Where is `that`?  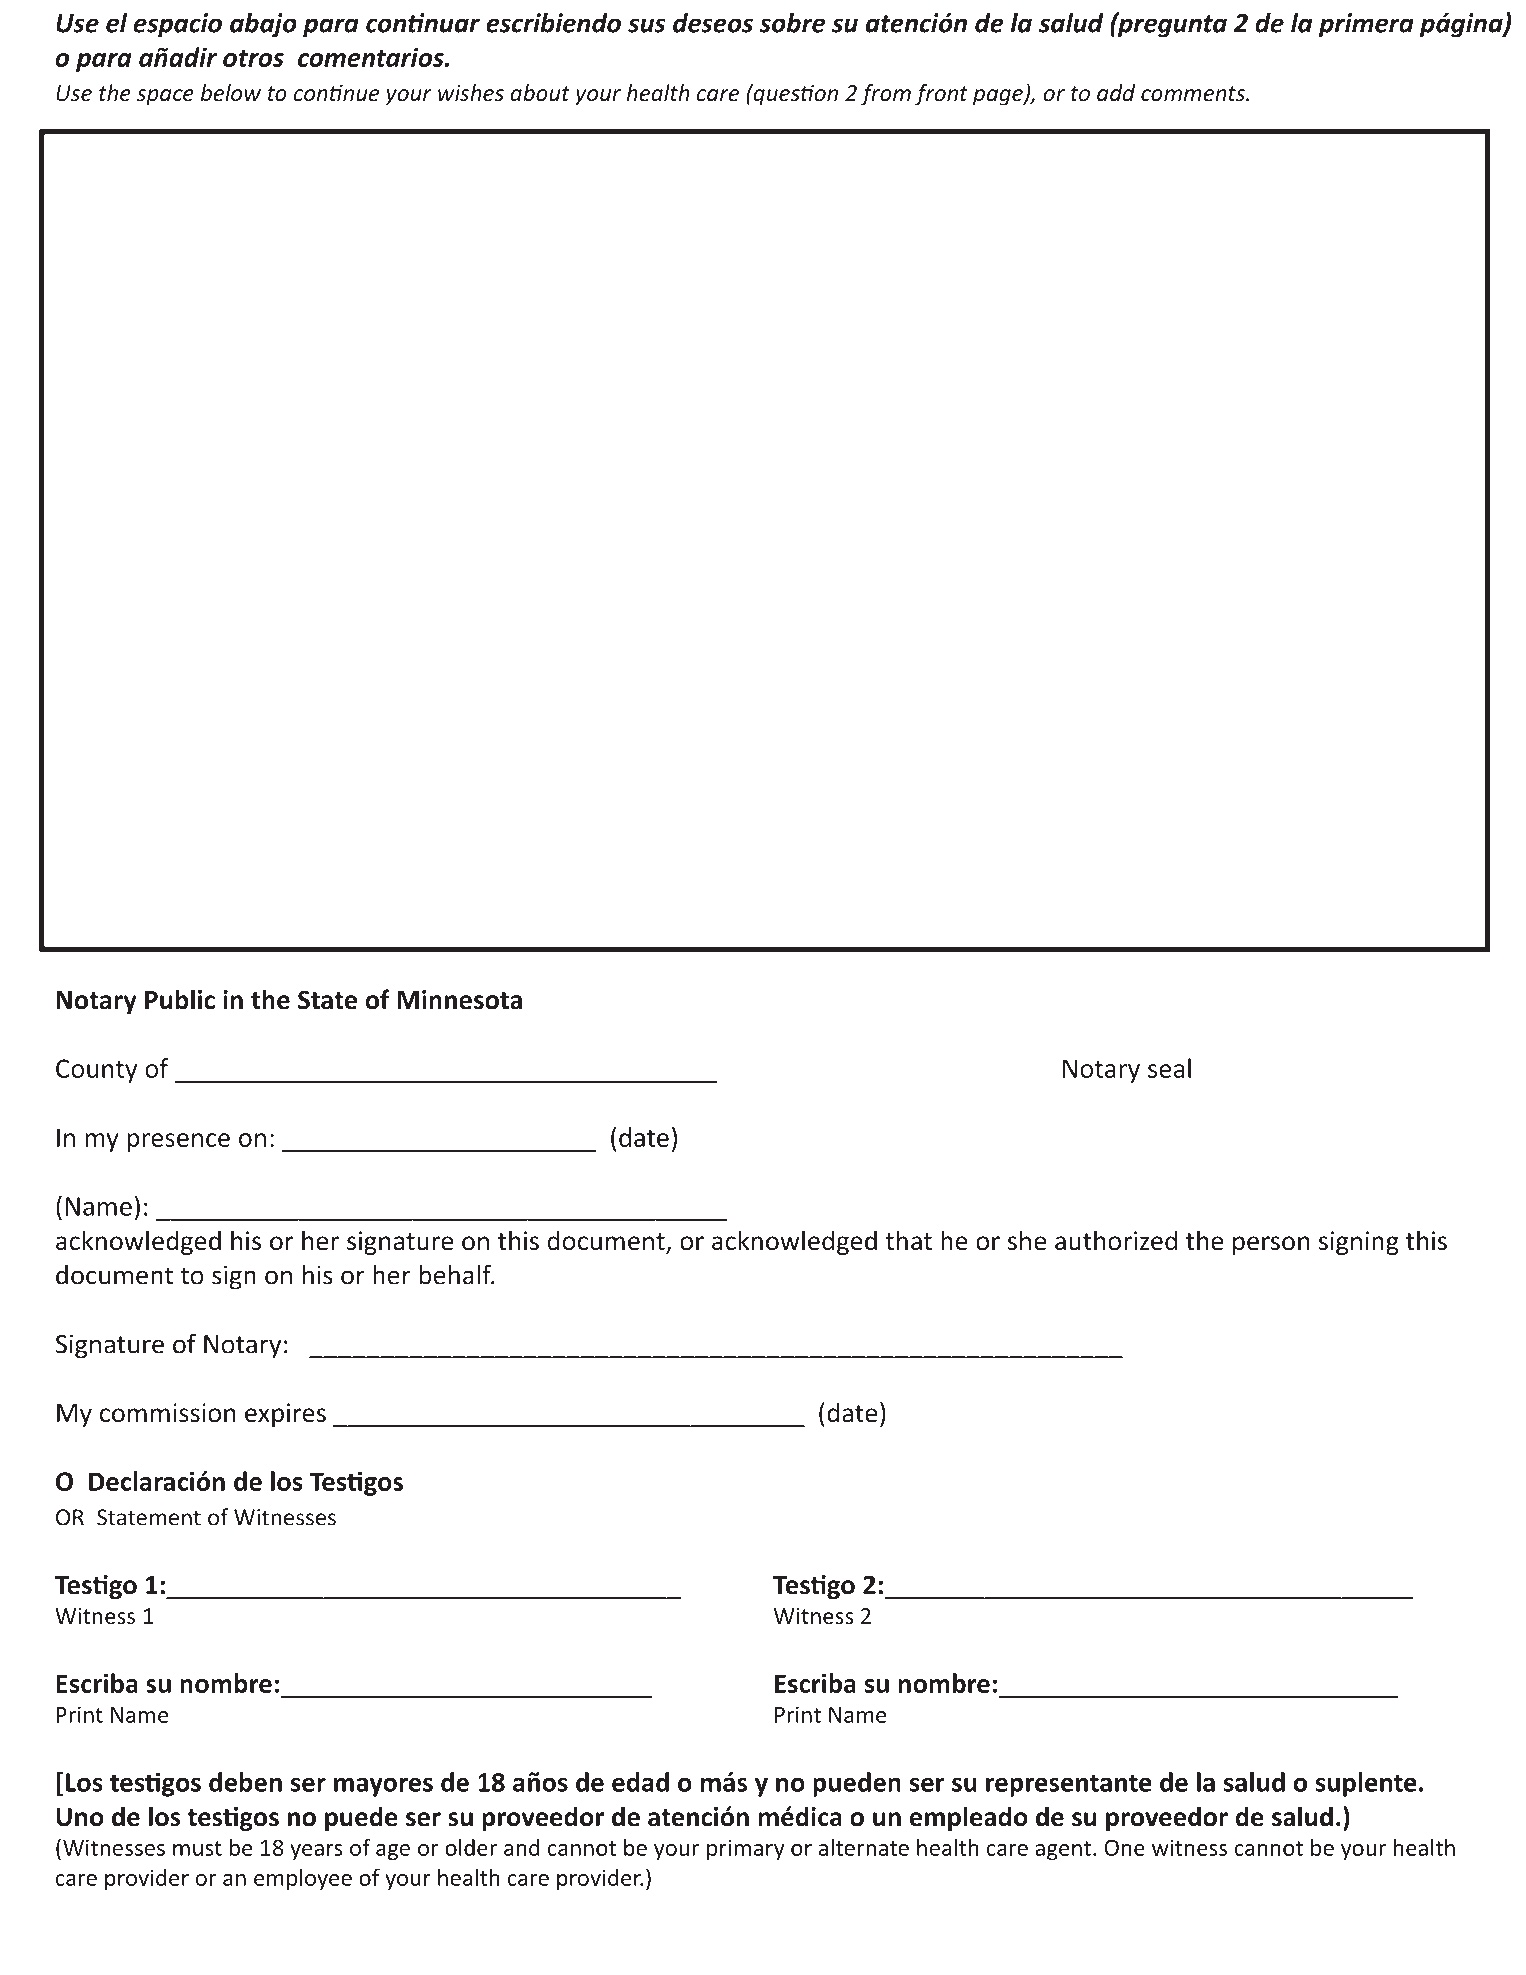 that is located at coordinates (908, 1240).
